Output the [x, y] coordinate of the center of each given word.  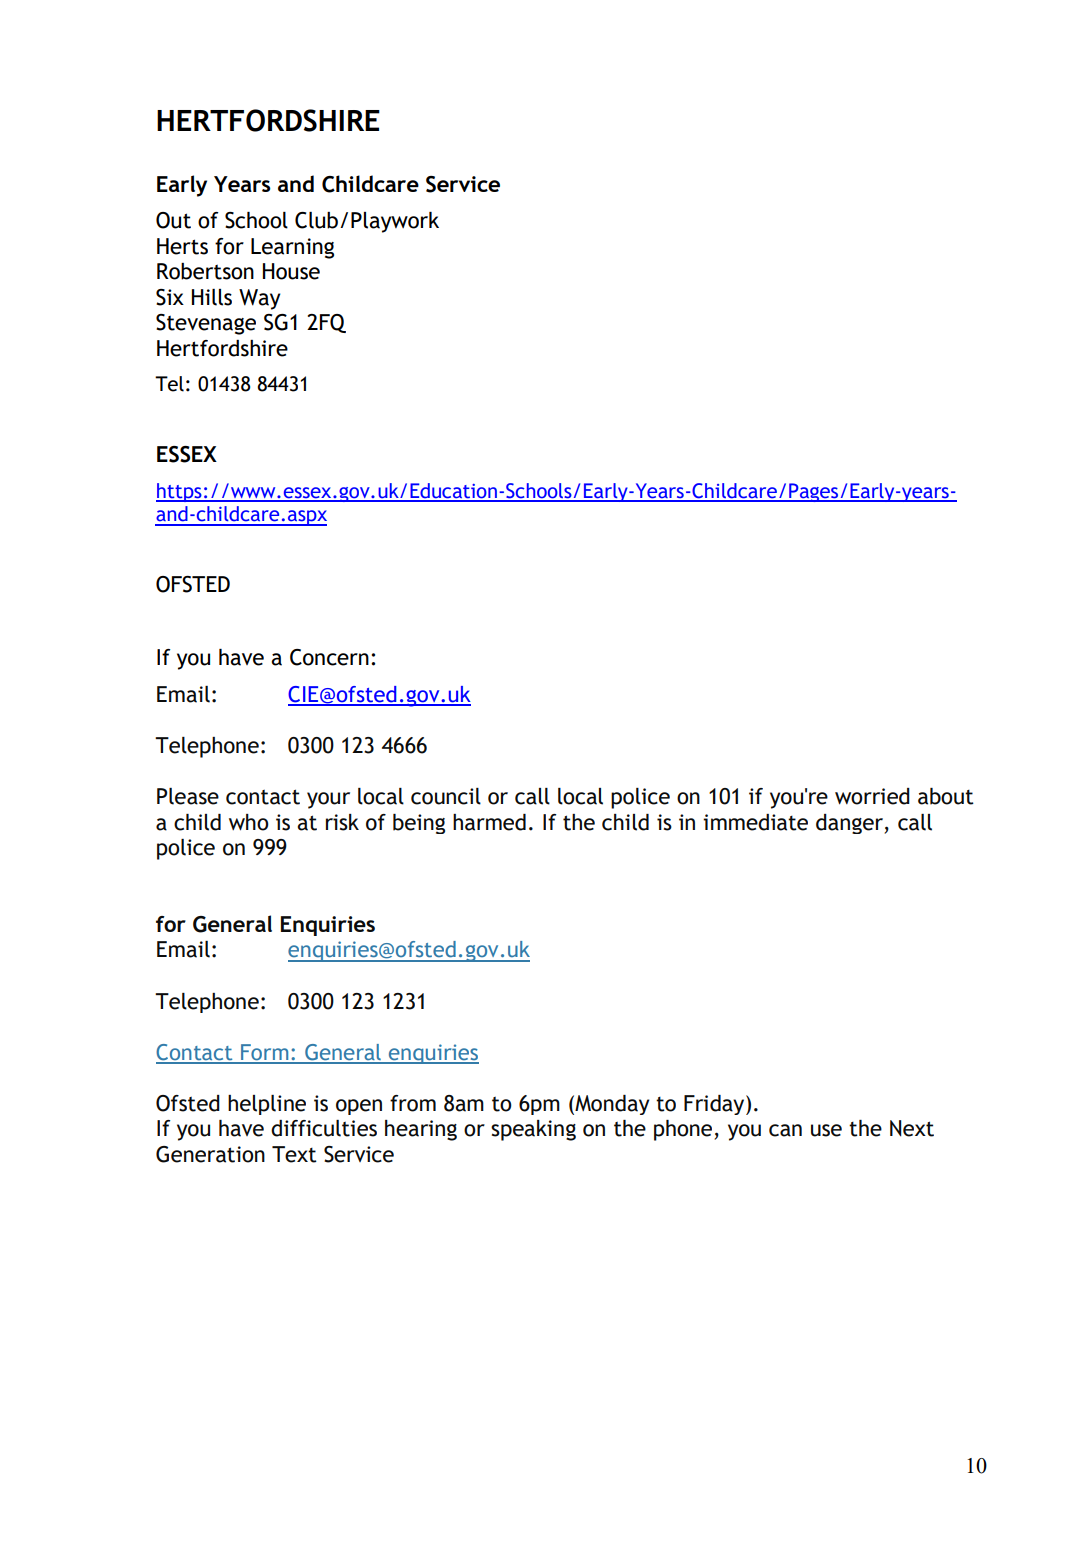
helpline [267, 1105]
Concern [329, 657]
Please [188, 796]
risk [342, 822]
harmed [489, 822]
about [946, 796]
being [419, 824]
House [291, 271]
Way [260, 299]
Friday [715, 1105]
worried [872, 796]
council [446, 796]
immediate [755, 822]
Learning [292, 248]
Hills [212, 297]
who [249, 822]
